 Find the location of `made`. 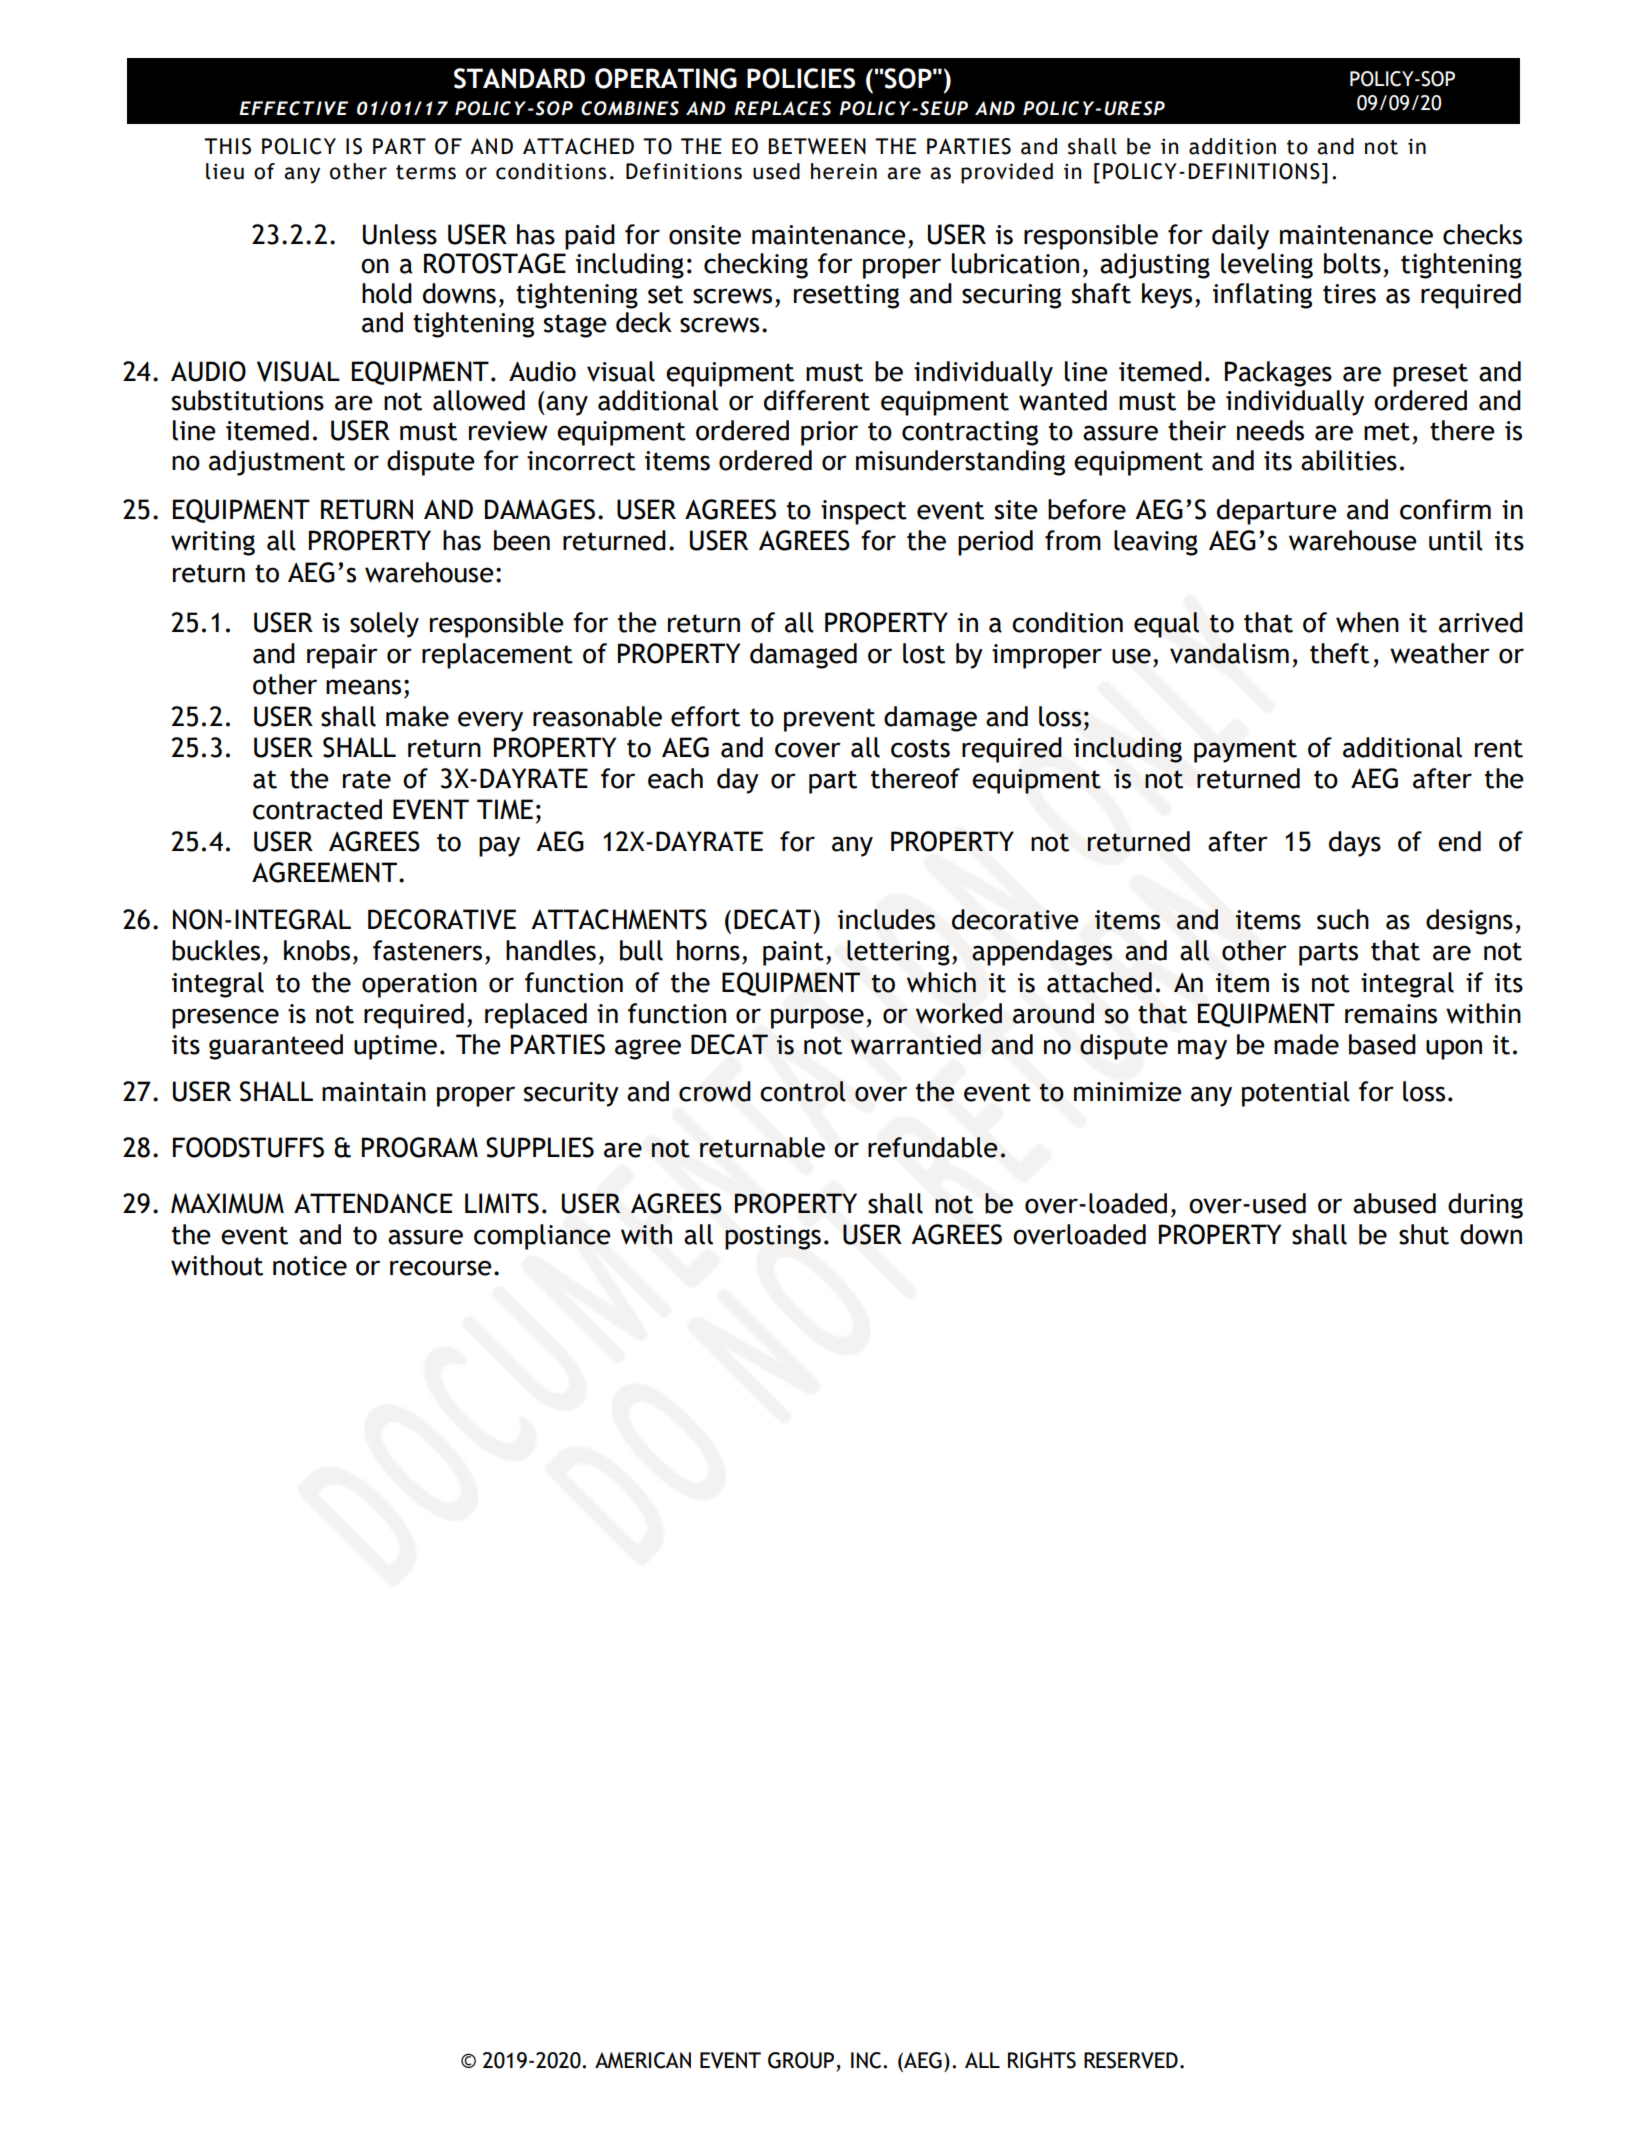

made is located at coordinates (1306, 1044).
